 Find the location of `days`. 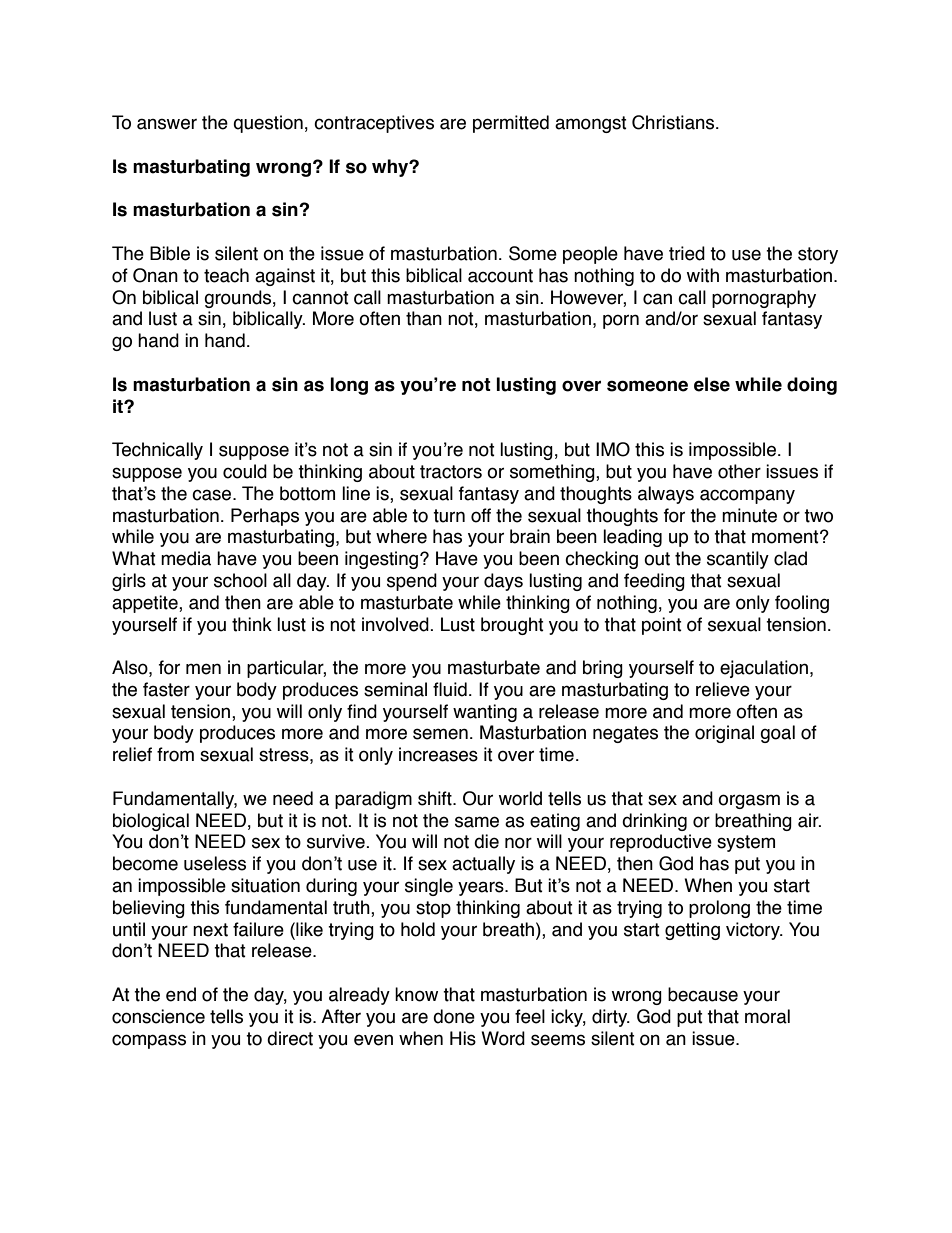

days is located at coordinates (503, 582).
